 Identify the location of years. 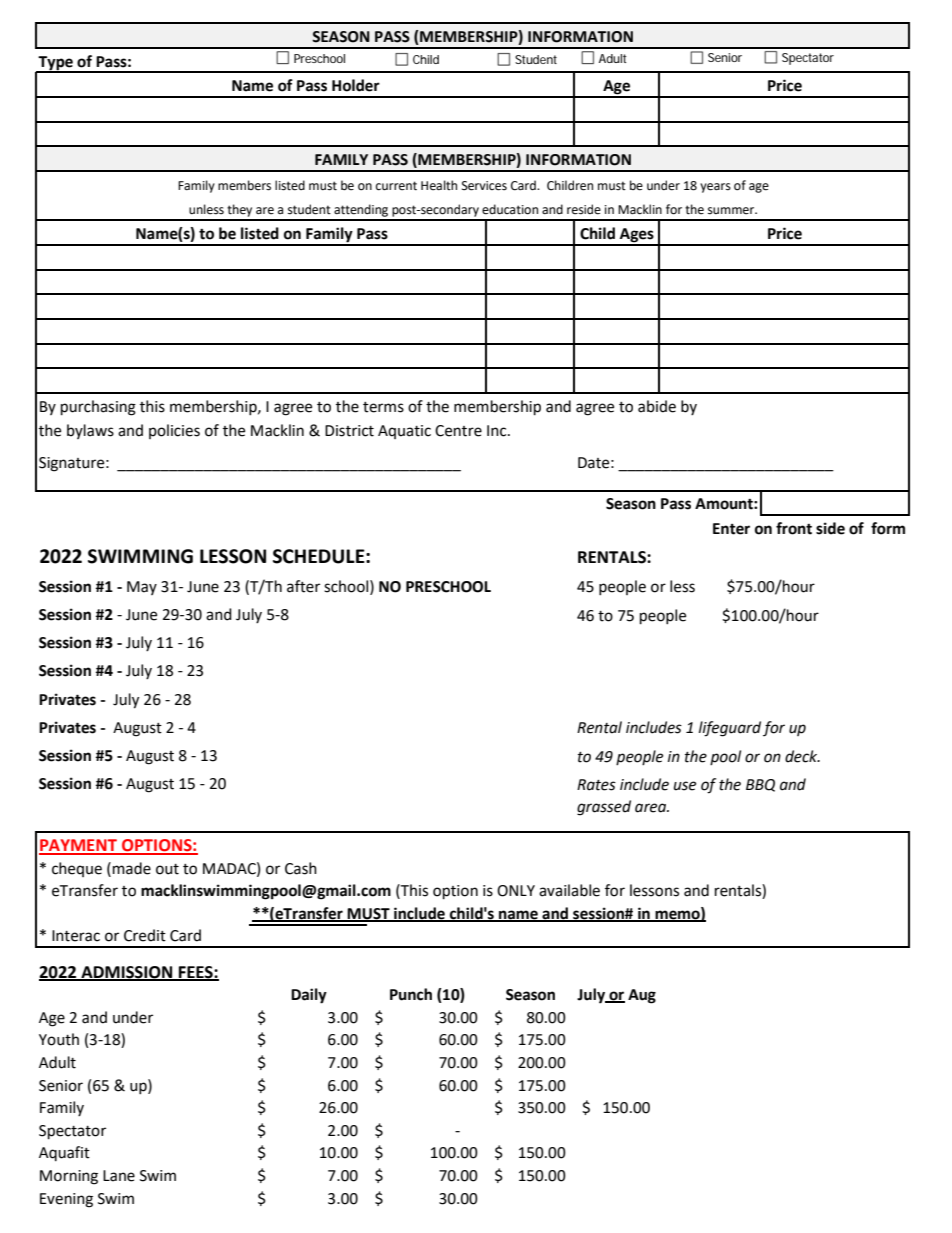
(715, 188).
